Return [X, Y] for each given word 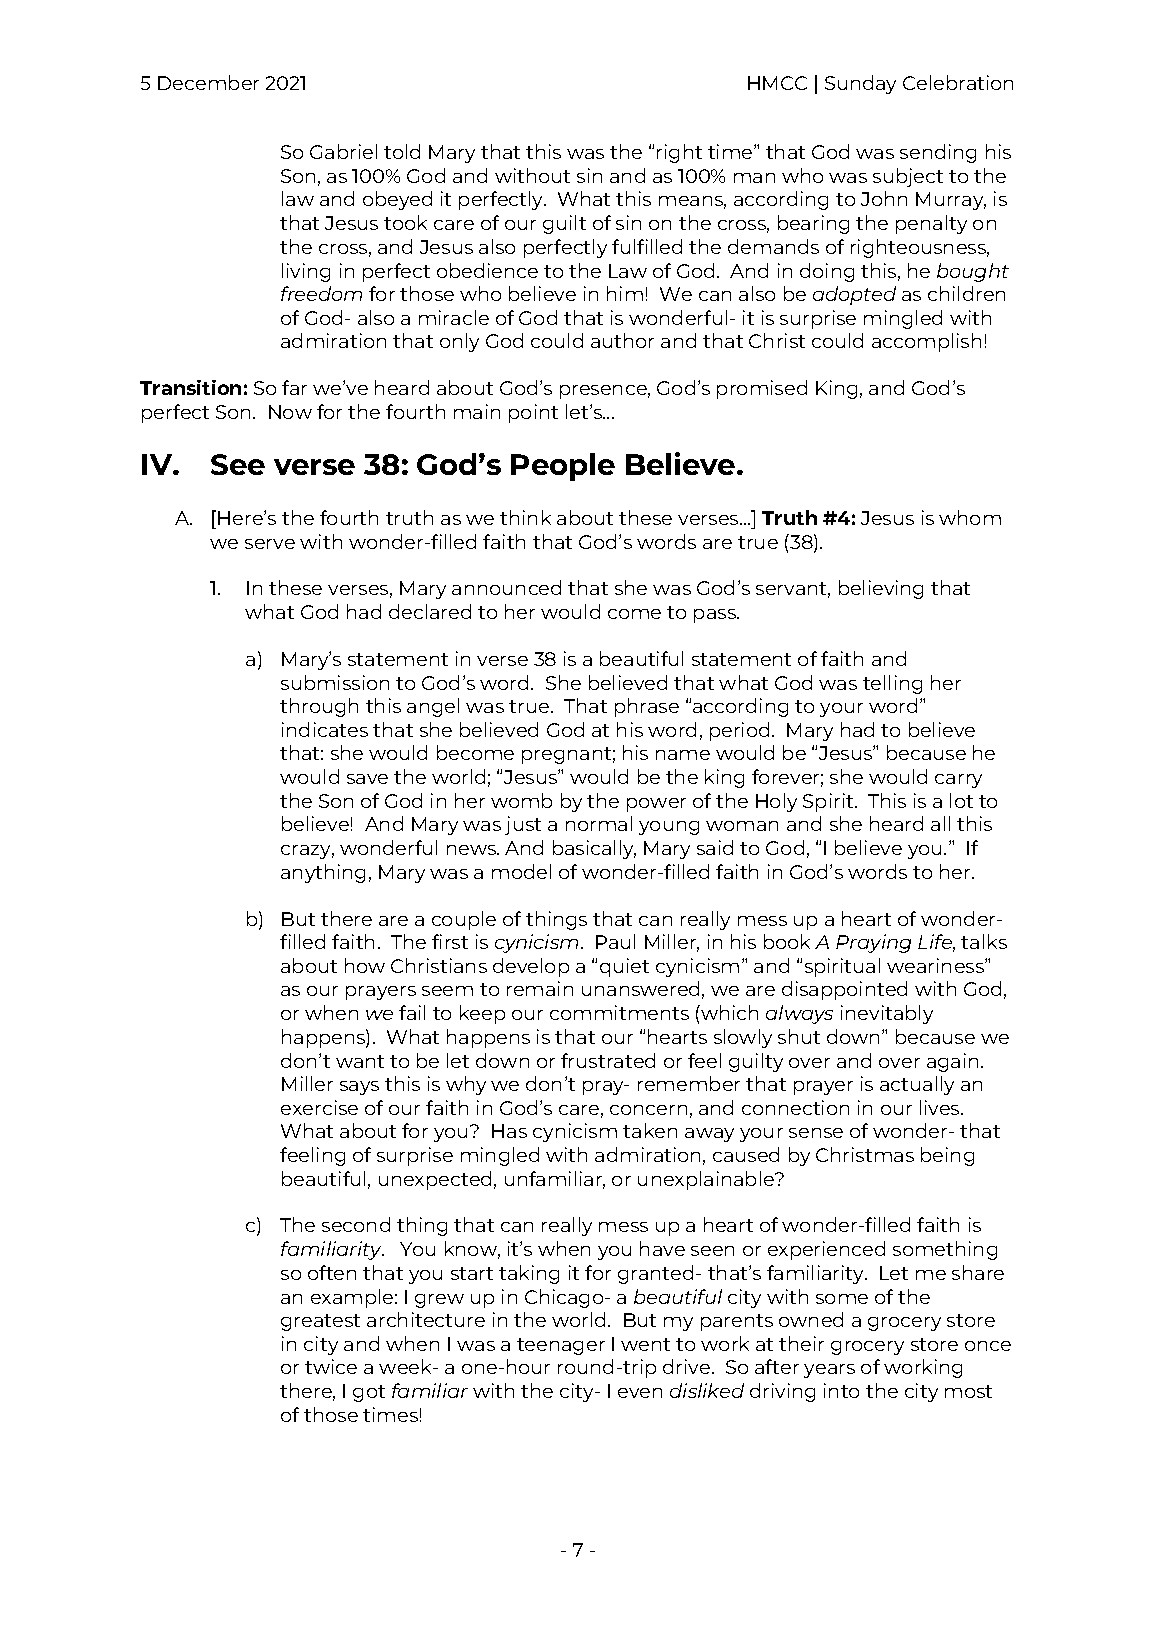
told [402, 151]
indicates [325, 729]
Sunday [860, 84]
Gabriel [343, 151]
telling [892, 684]
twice [331, 1366]
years [829, 1371]
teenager [561, 1346]
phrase [647, 707]
